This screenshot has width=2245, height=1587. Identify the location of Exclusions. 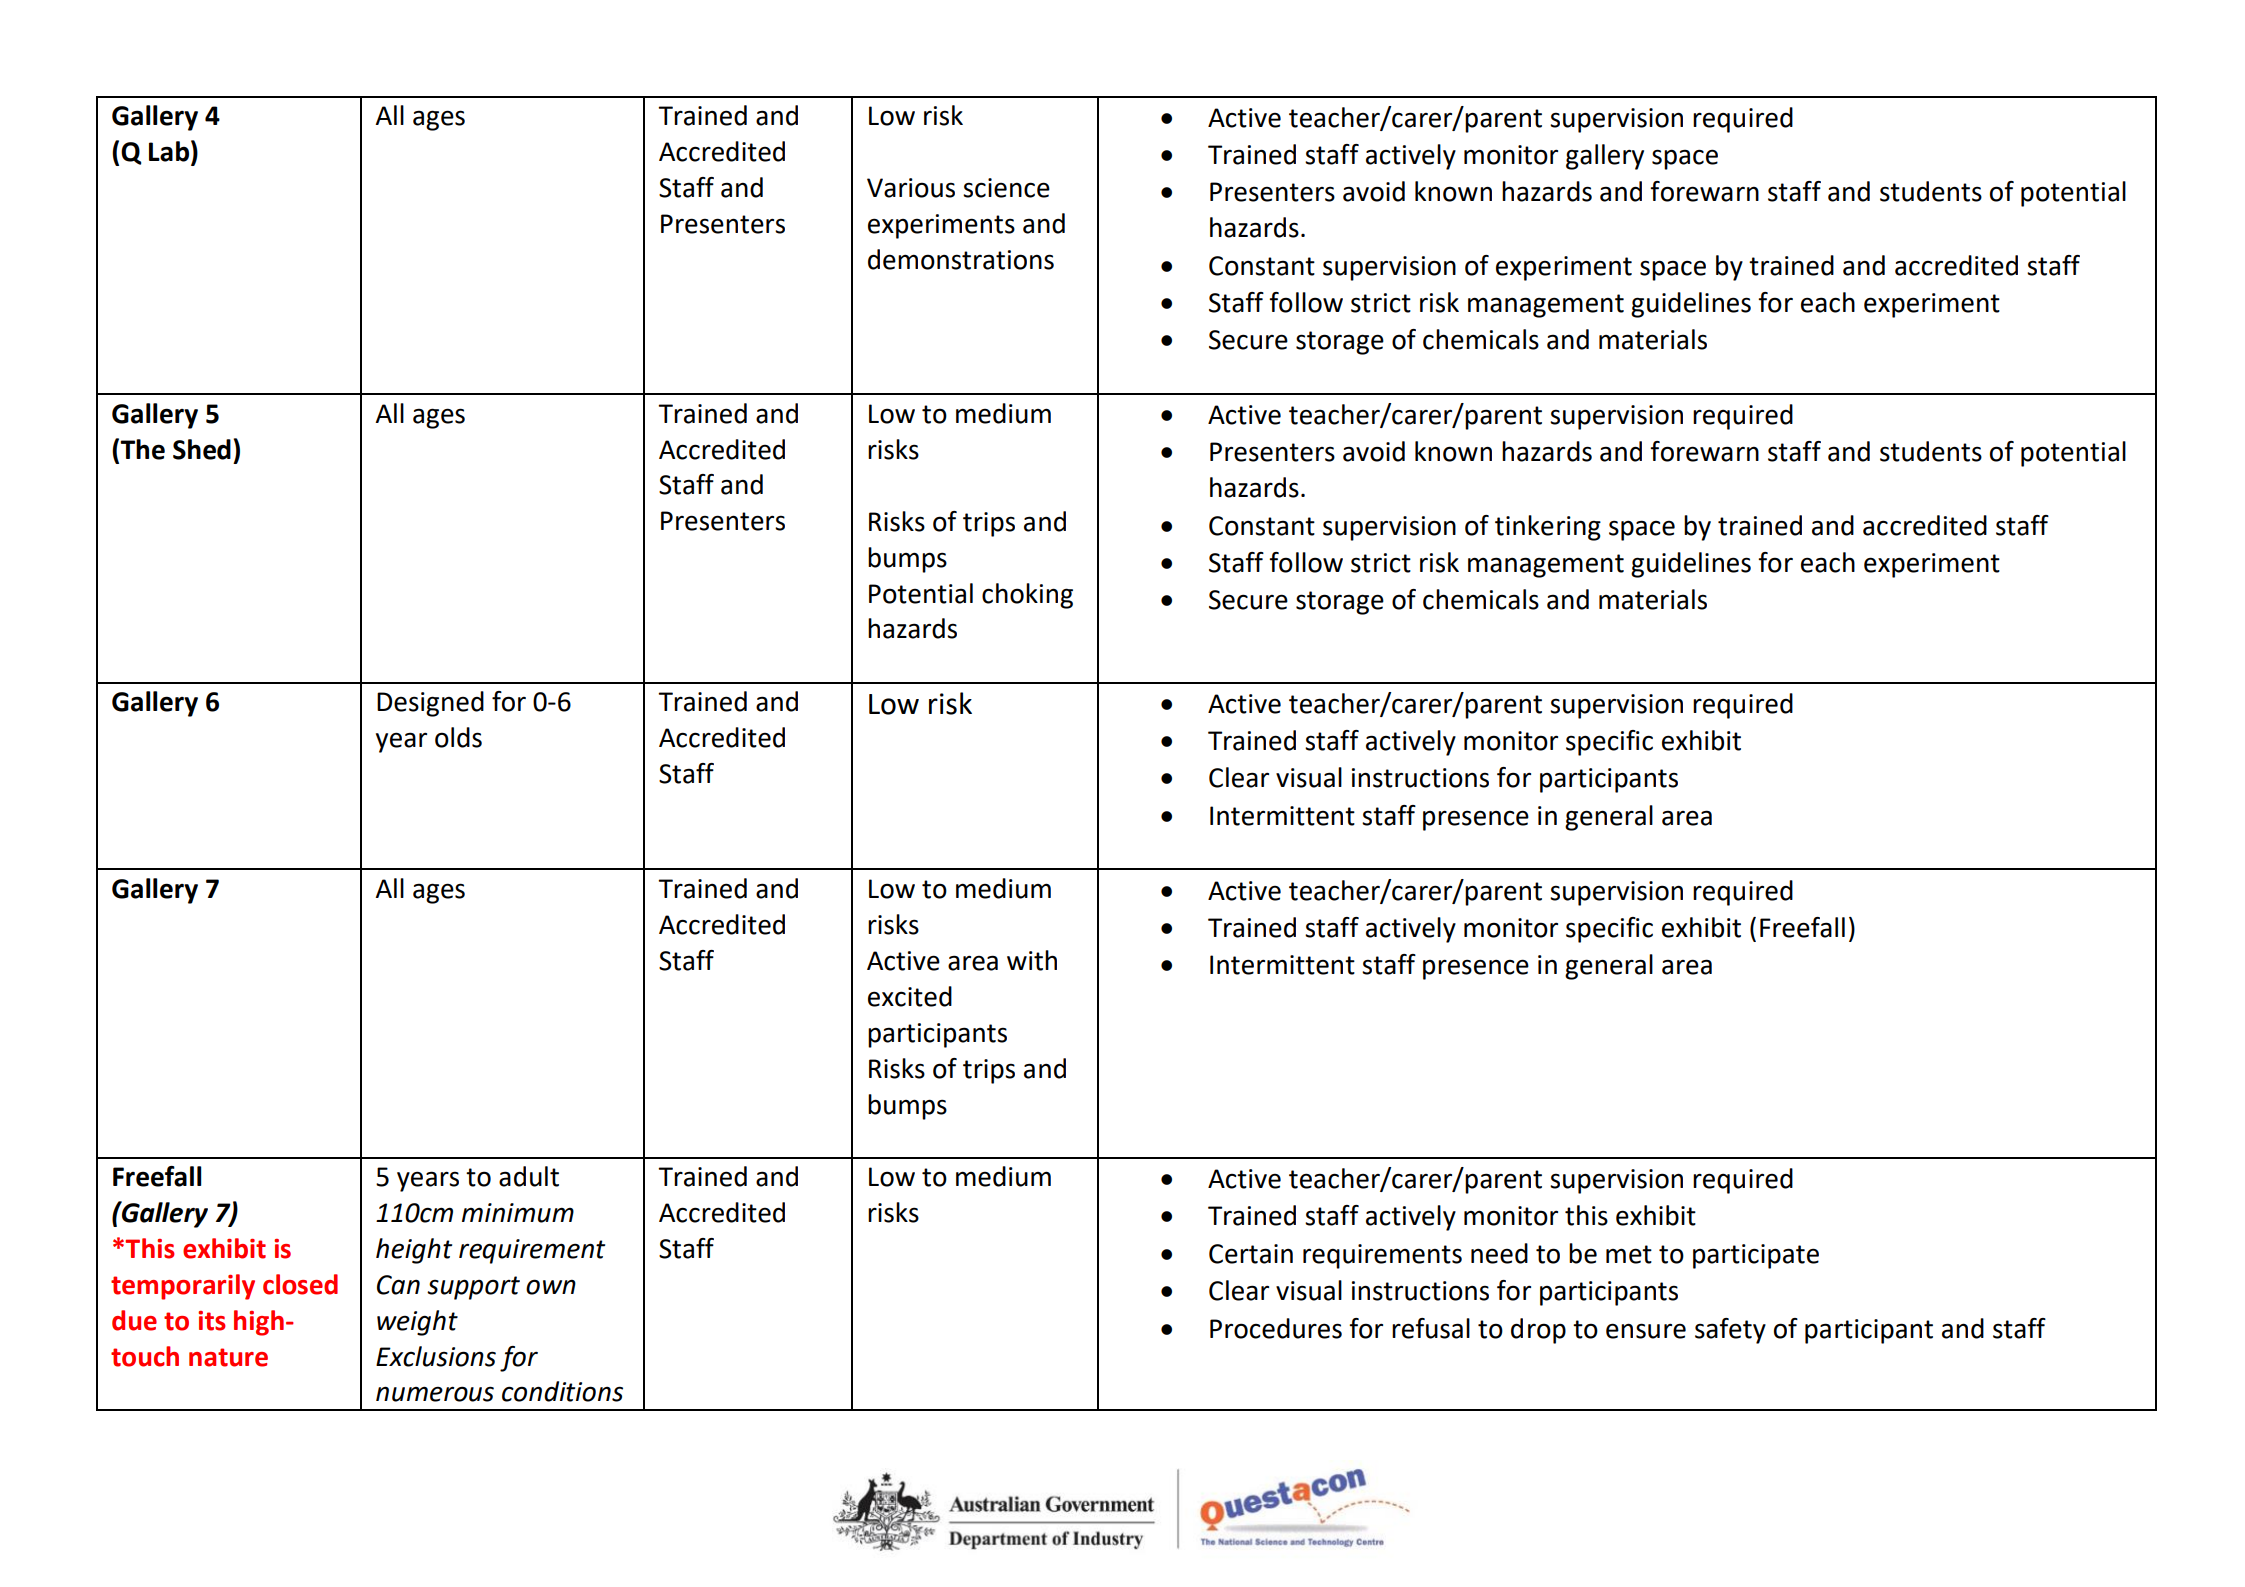
(436, 1356).
